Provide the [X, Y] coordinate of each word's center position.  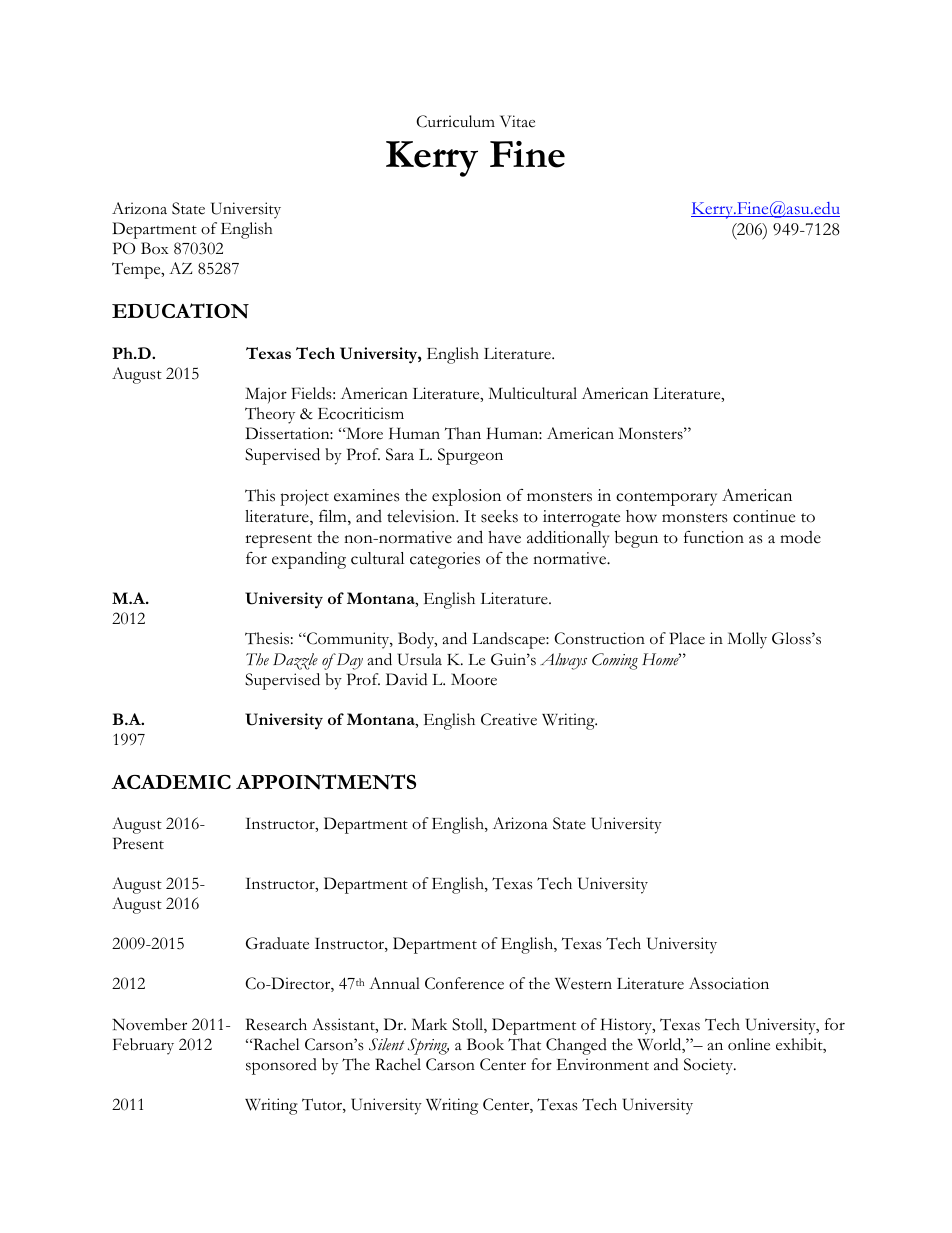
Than [463, 433]
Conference [464, 983]
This [260, 495]
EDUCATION [180, 311]
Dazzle [295, 661]
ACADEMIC [171, 782]
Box [155, 248]
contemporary [666, 499]
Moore [474, 679]
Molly [747, 640]
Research [276, 1024]
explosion [466, 497]
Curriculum [455, 121]
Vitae [517, 121]
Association [729, 983]
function [714, 537]
